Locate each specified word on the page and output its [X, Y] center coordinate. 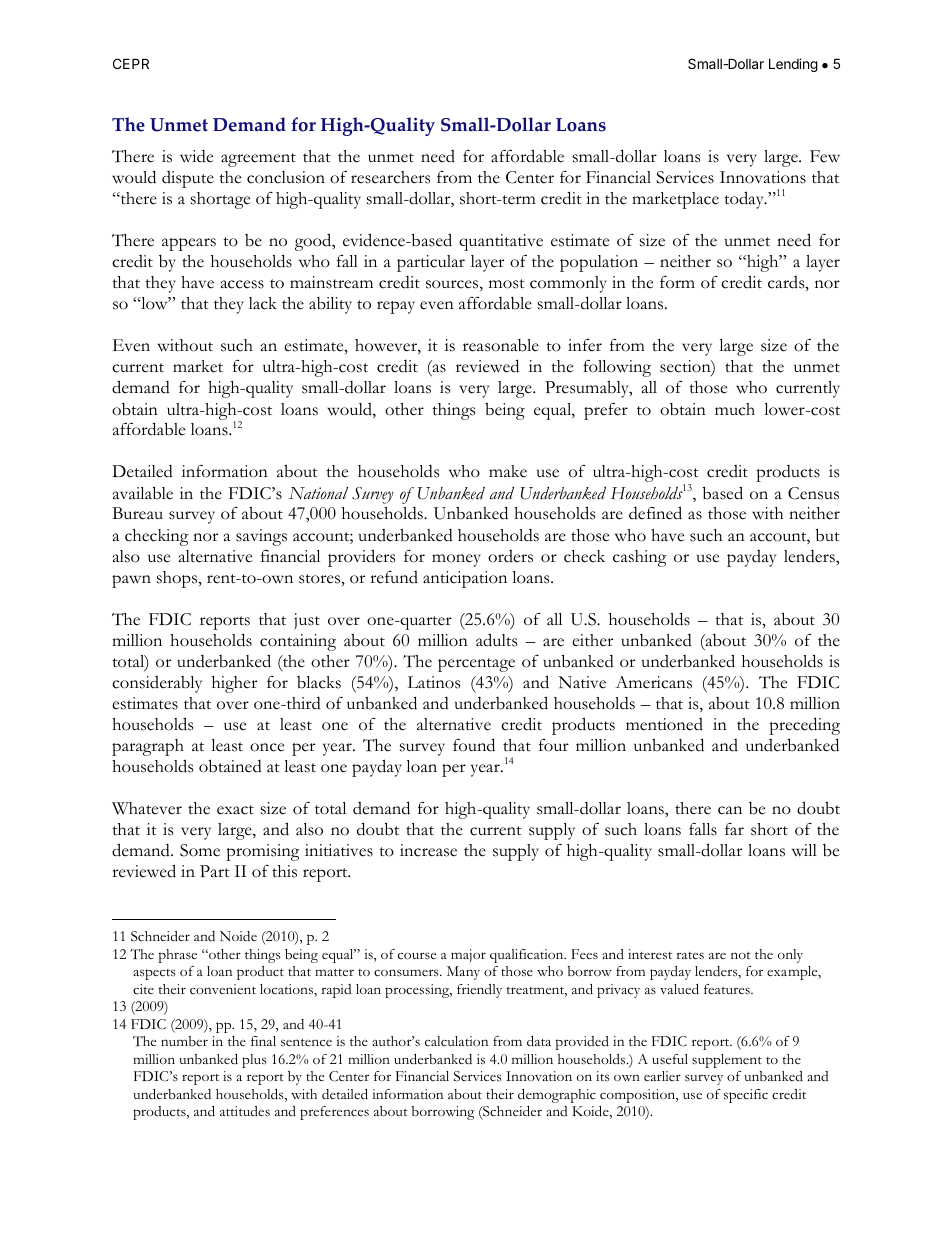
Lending [793, 65]
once [267, 747]
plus [254, 1061]
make [508, 471]
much [735, 409]
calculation [456, 1041]
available [143, 493]
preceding [804, 726]
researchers [390, 177]
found [474, 745]
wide [196, 156]
